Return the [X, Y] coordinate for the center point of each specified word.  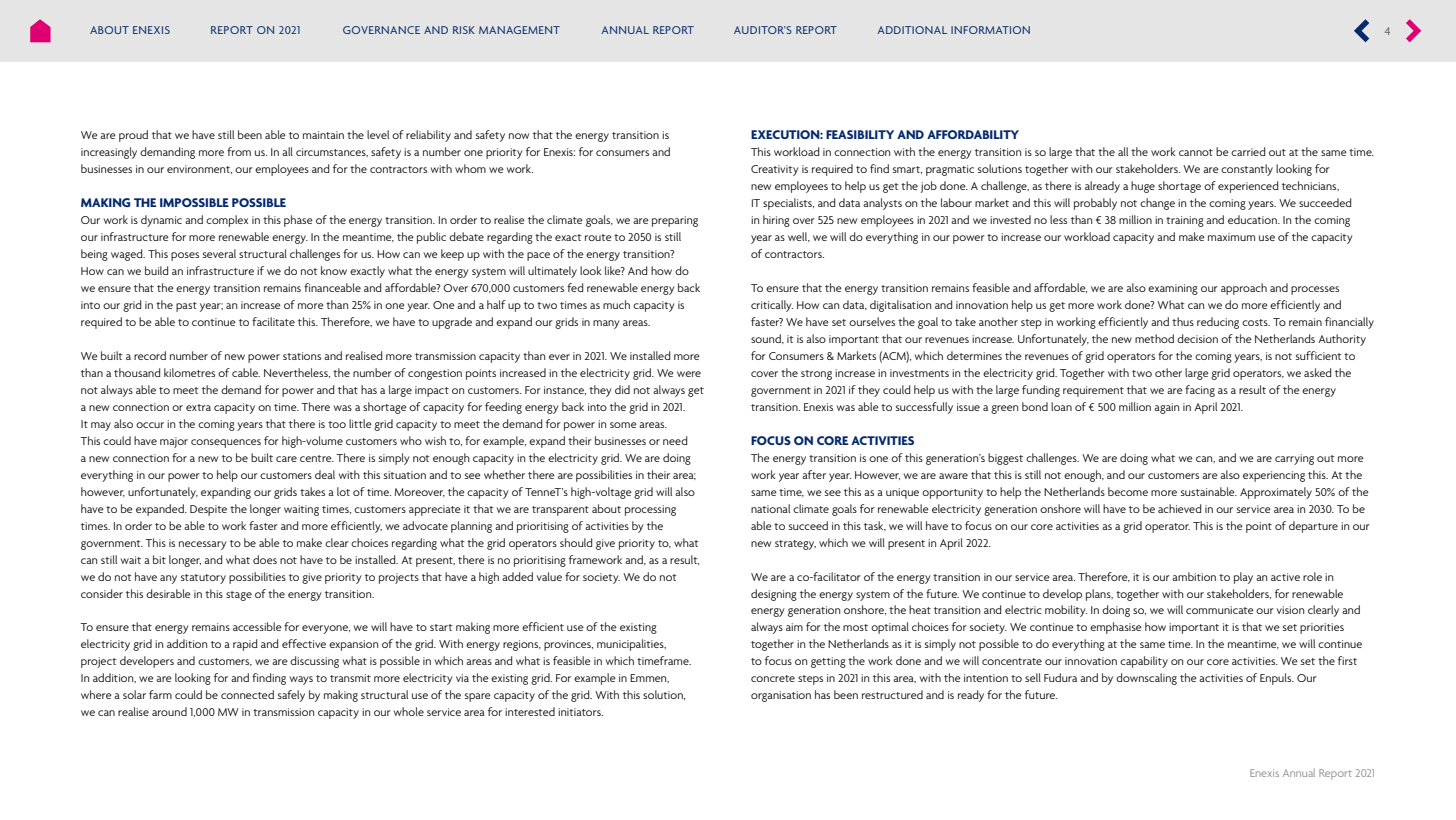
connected [247, 694]
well [799, 237]
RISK [464, 30]
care [286, 459]
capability [1144, 662]
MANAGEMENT [519, 30]
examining [1173, 289]
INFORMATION [990, 30]
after [814, 474]
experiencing [1274, 476]
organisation [781, 696]
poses [185, 256]
